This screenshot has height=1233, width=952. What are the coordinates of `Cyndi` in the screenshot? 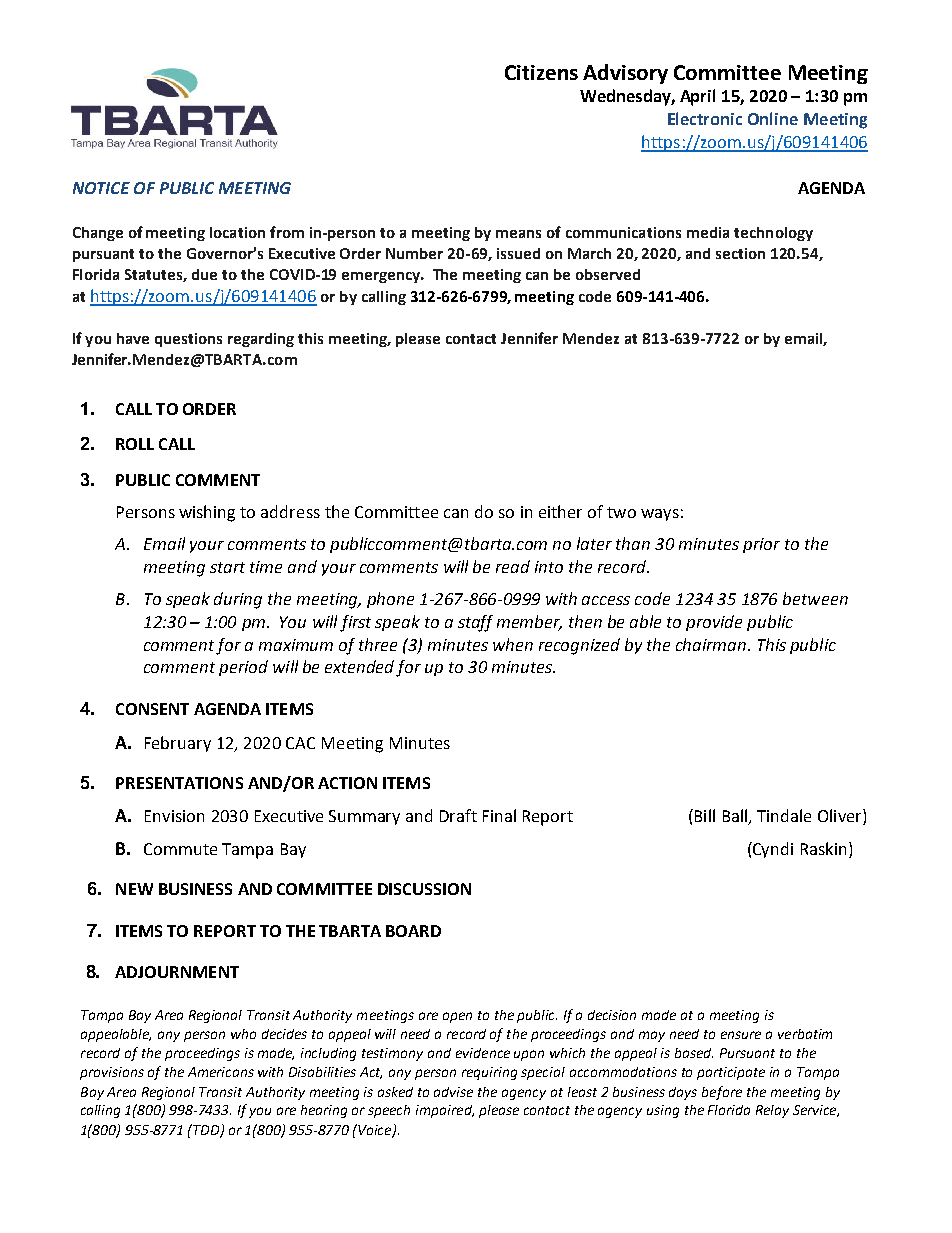 It's located at (772, 850).
